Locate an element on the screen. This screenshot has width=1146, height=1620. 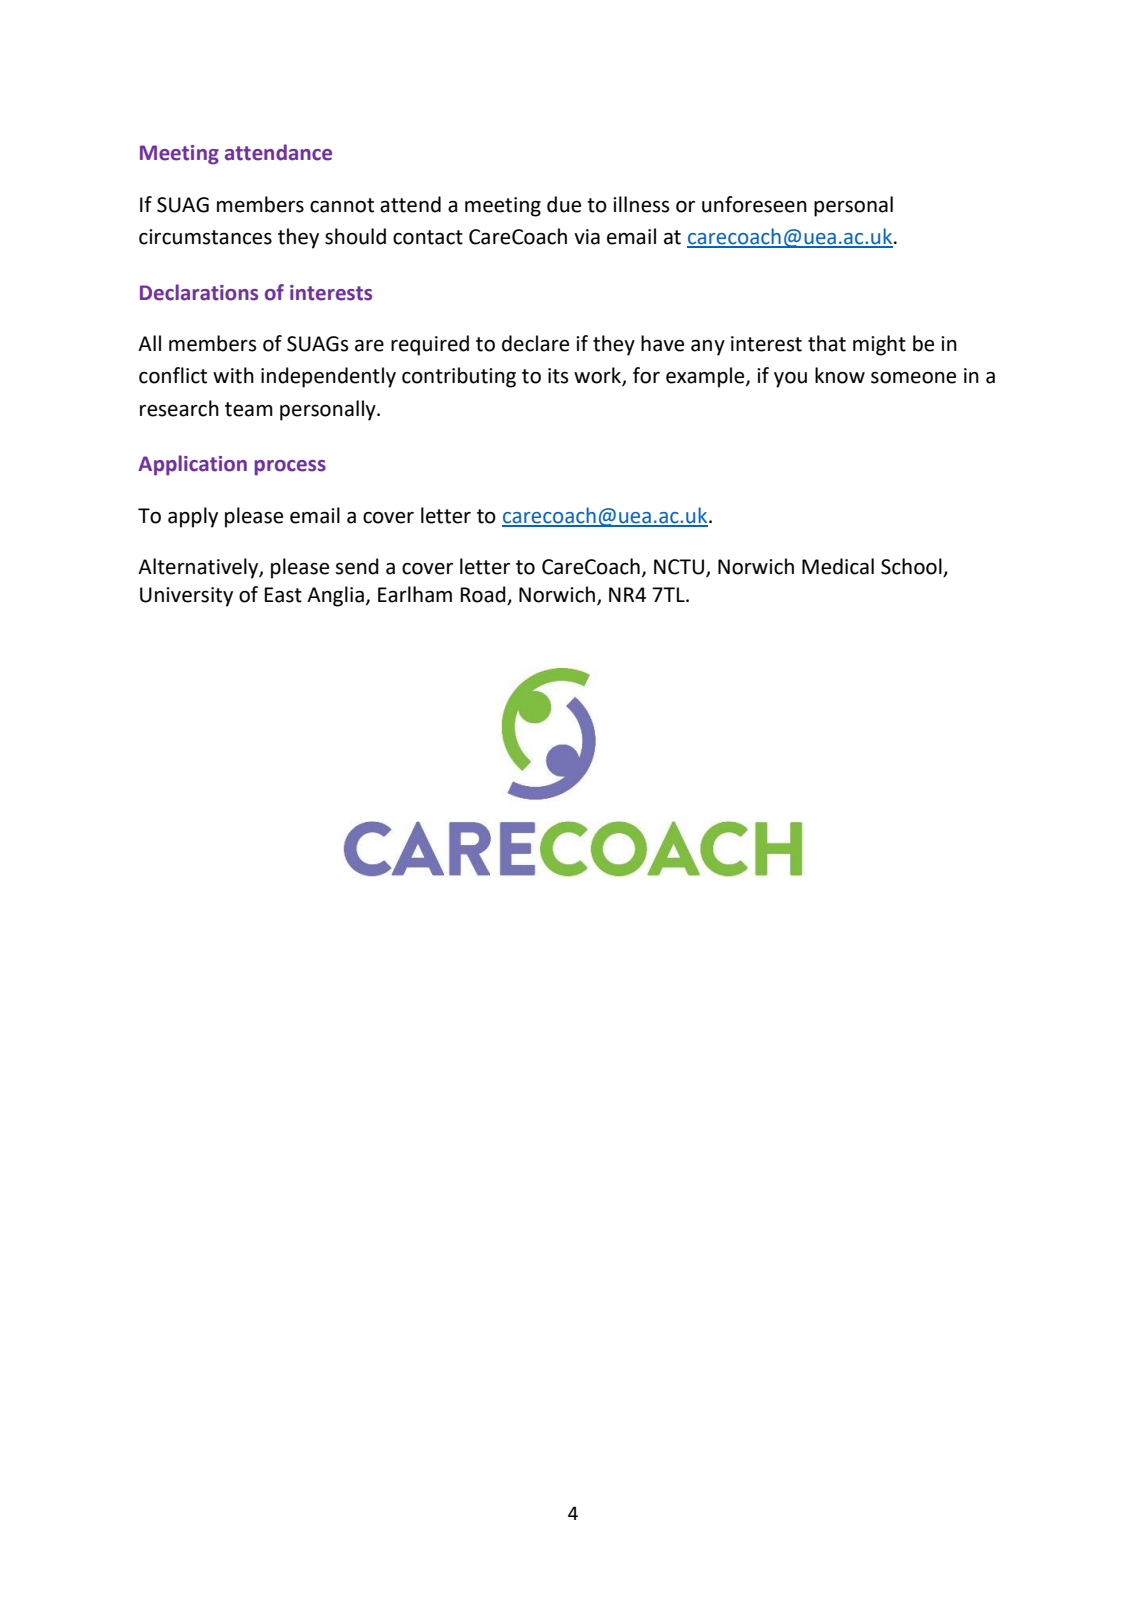
East is located at coordinates (283, 595).
